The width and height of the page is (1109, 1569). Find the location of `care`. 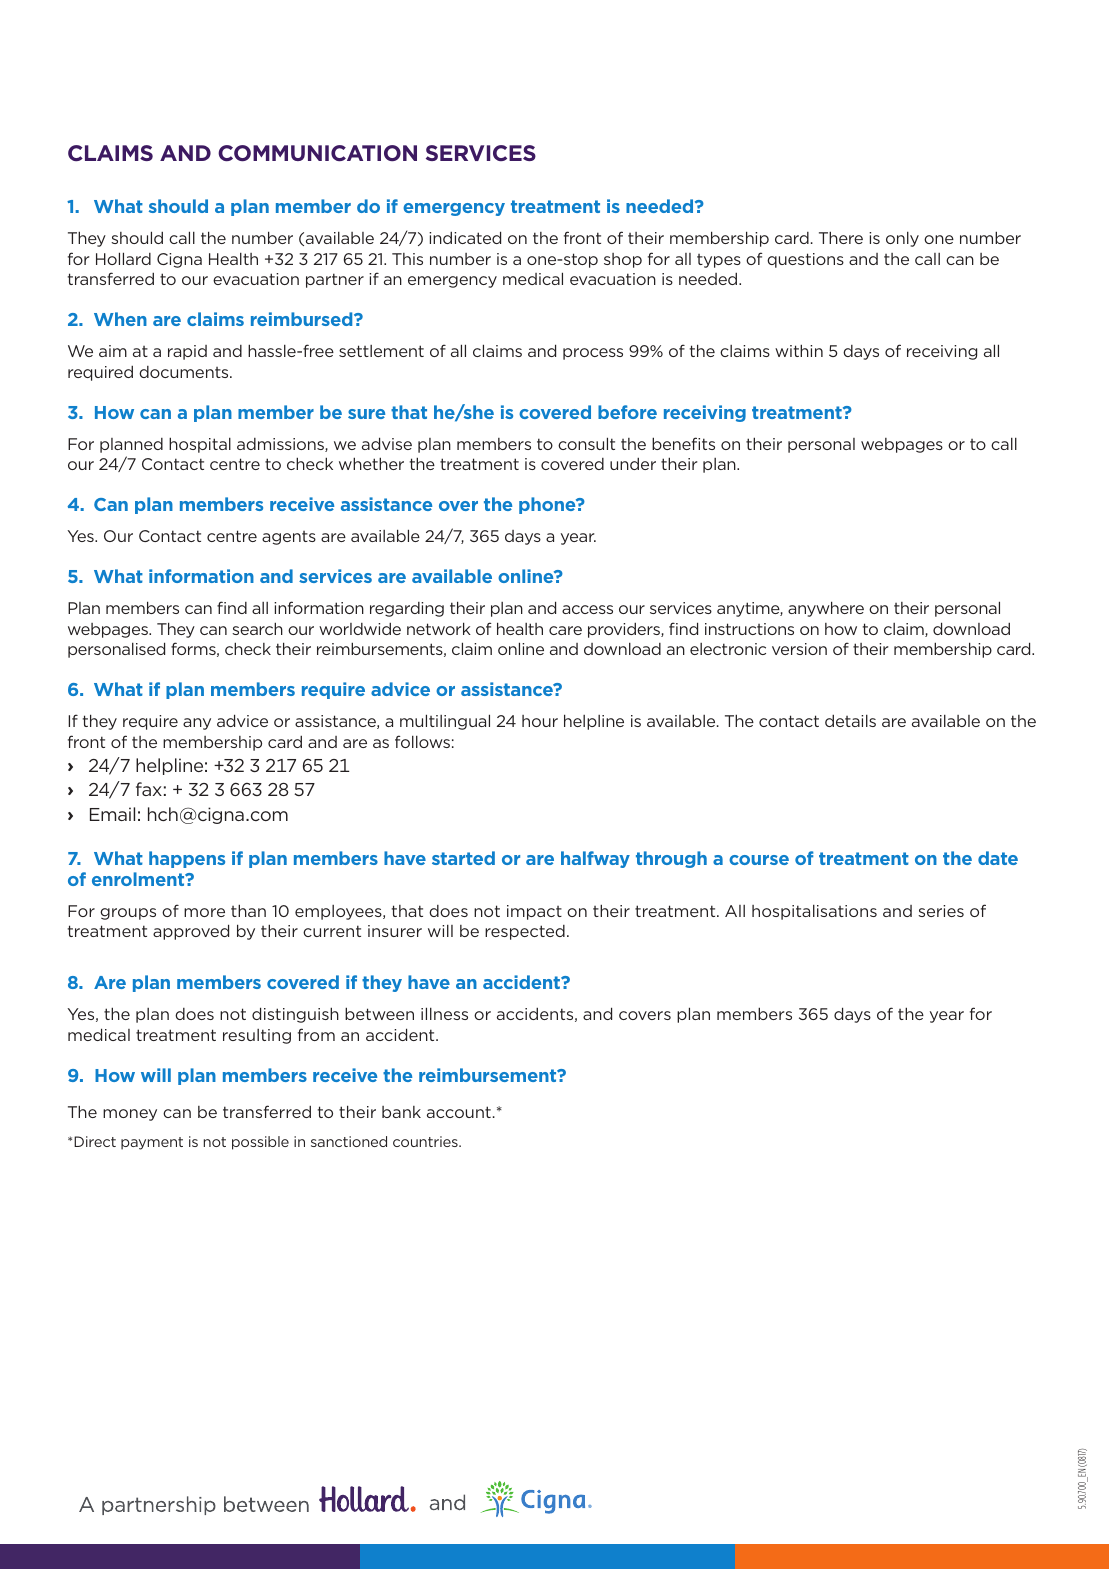

care is located at coordinates (565, 630).
